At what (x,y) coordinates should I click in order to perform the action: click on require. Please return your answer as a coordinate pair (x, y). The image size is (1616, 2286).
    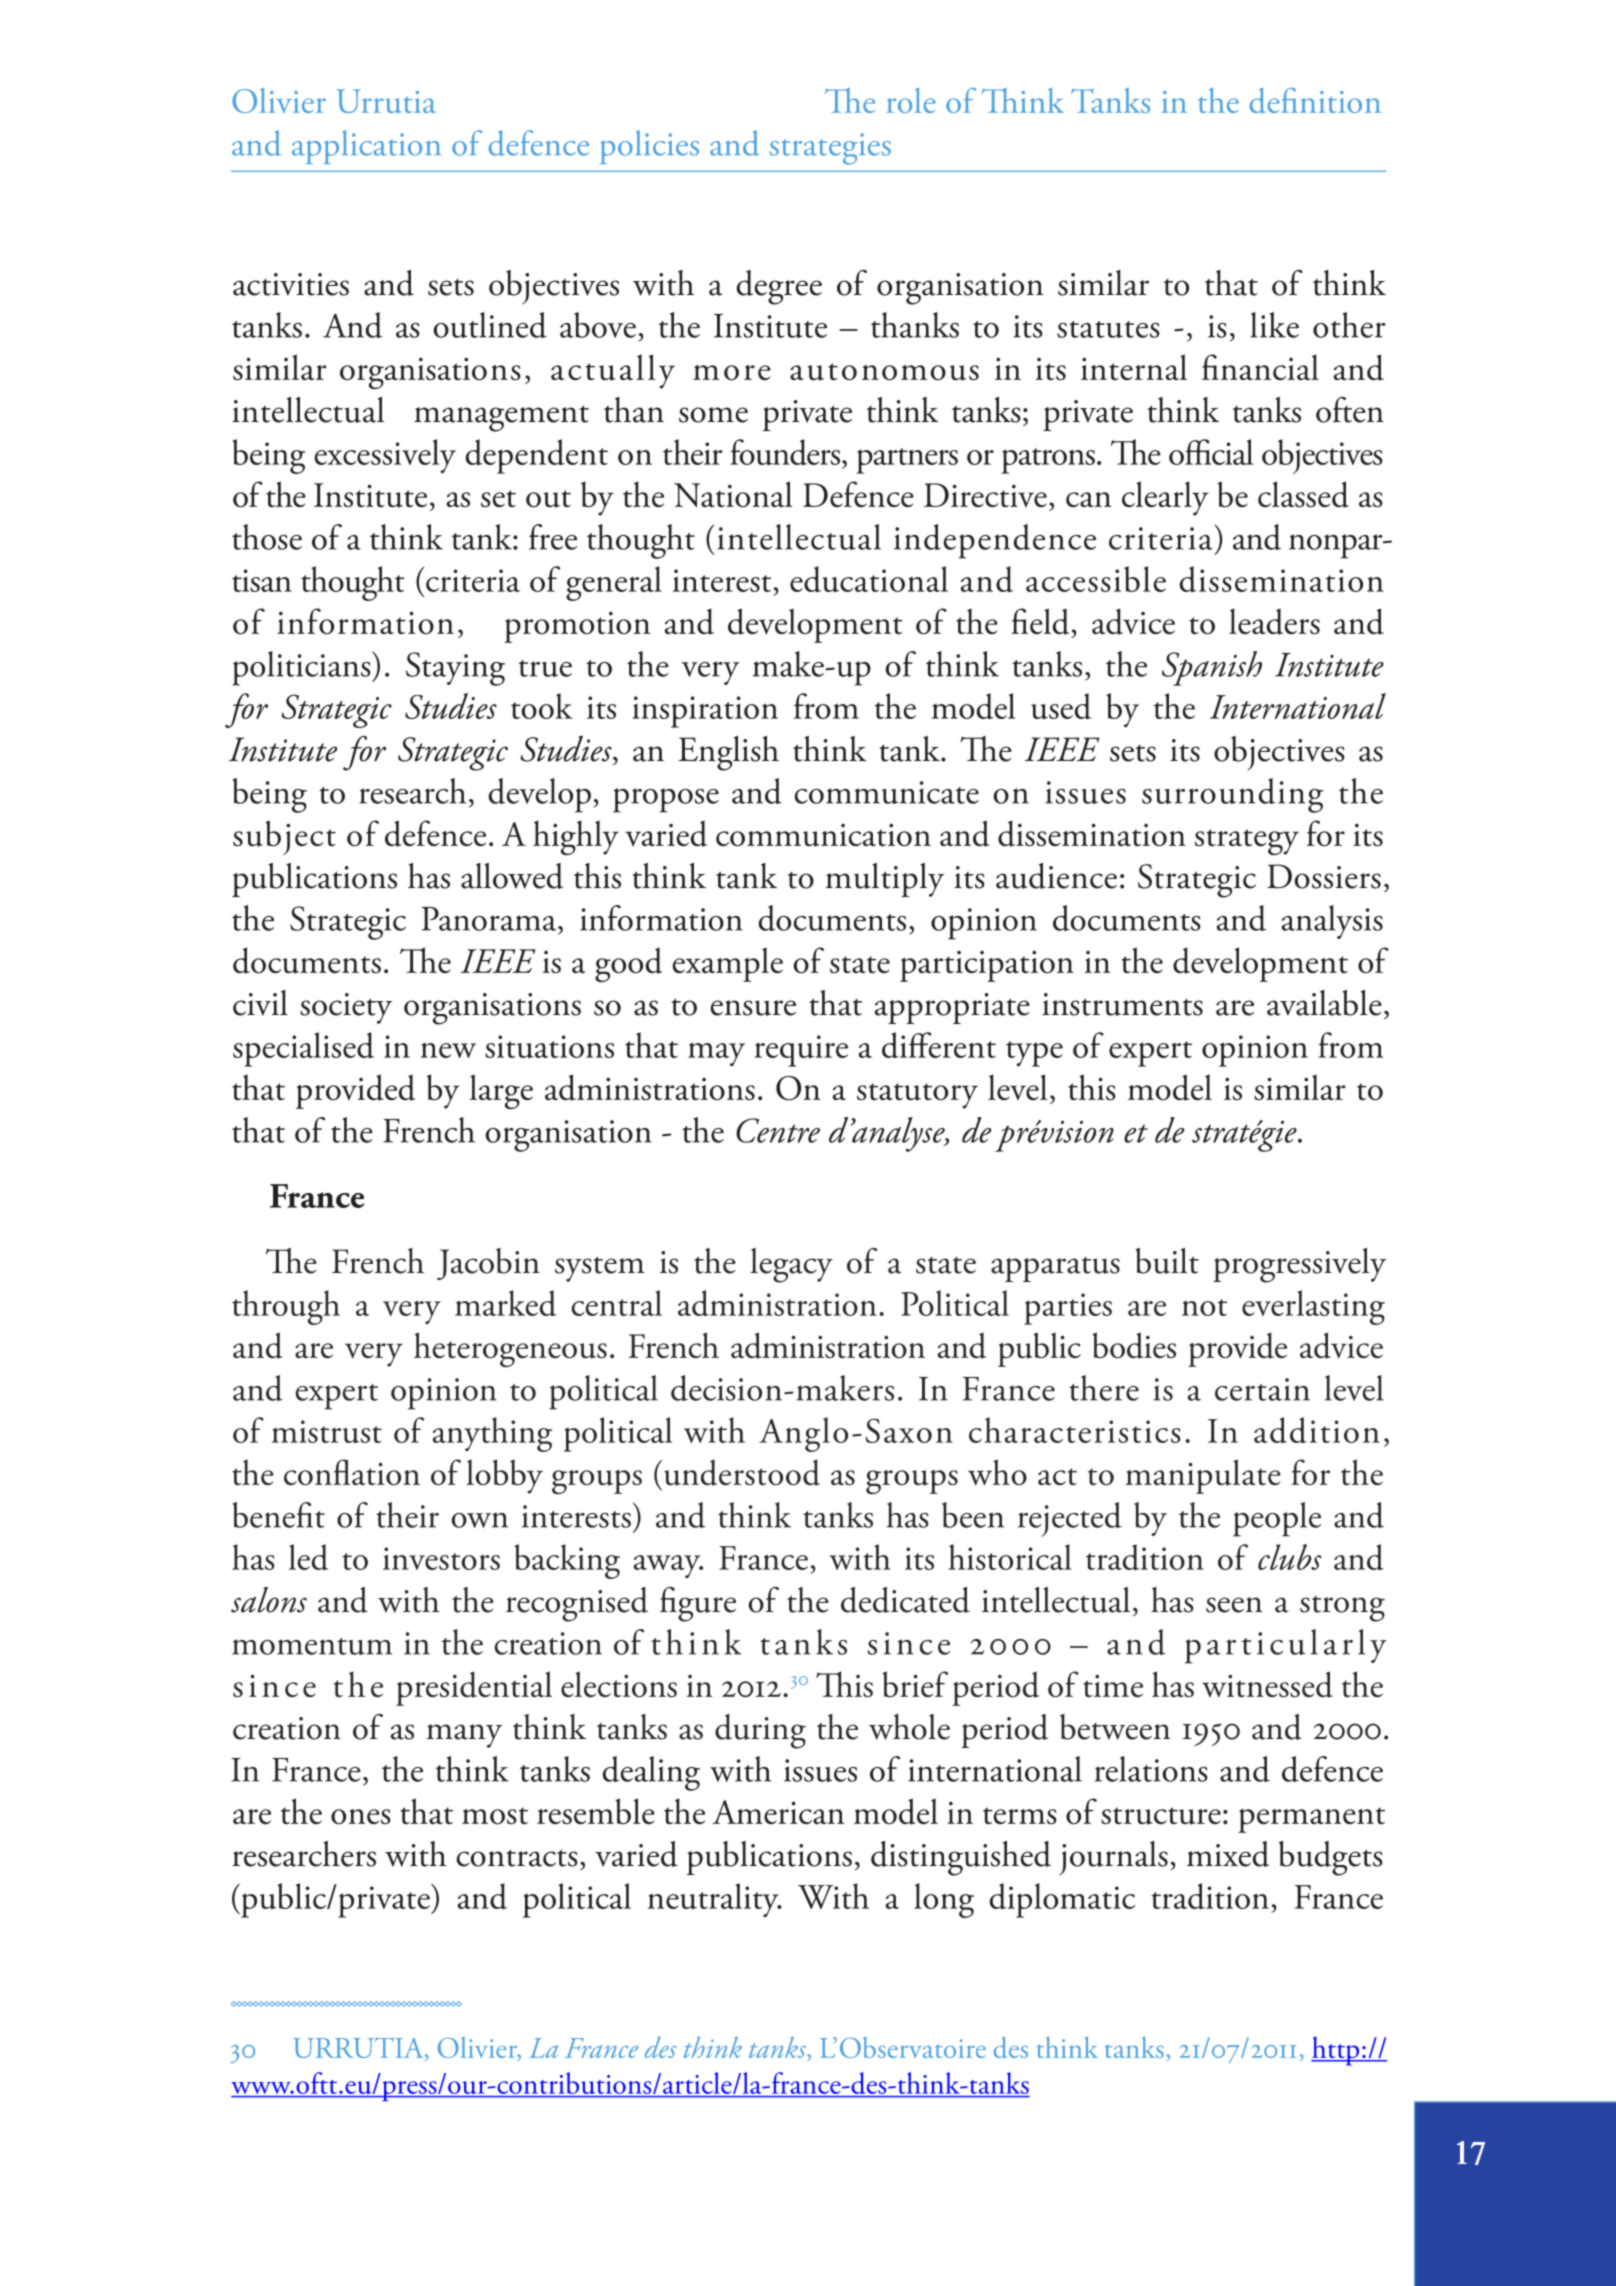
    Looking at the image, I should click on (801, 1051).
